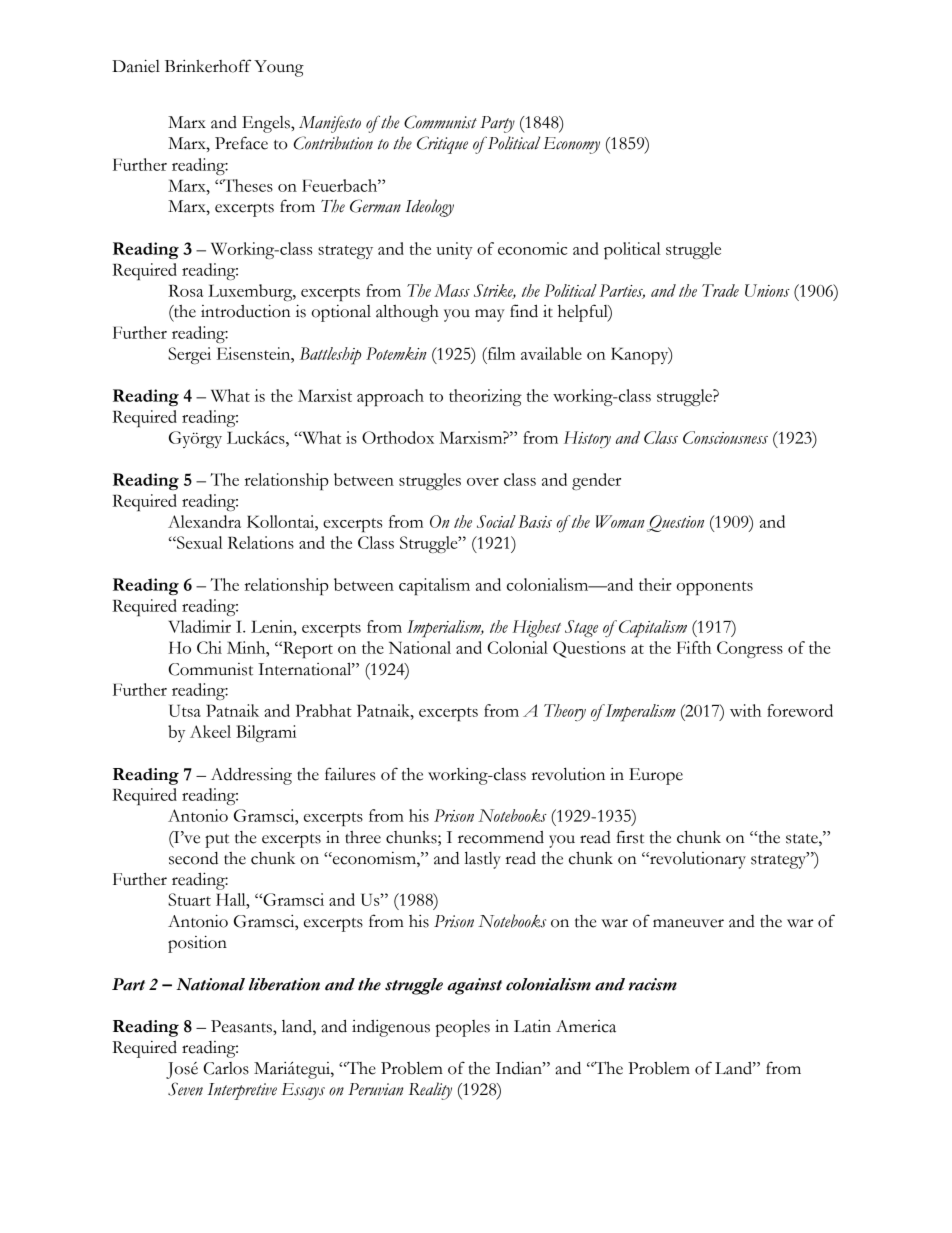  Describe the element at coordinates (653, 984) in the screenshot. I see `racism` at that location.
